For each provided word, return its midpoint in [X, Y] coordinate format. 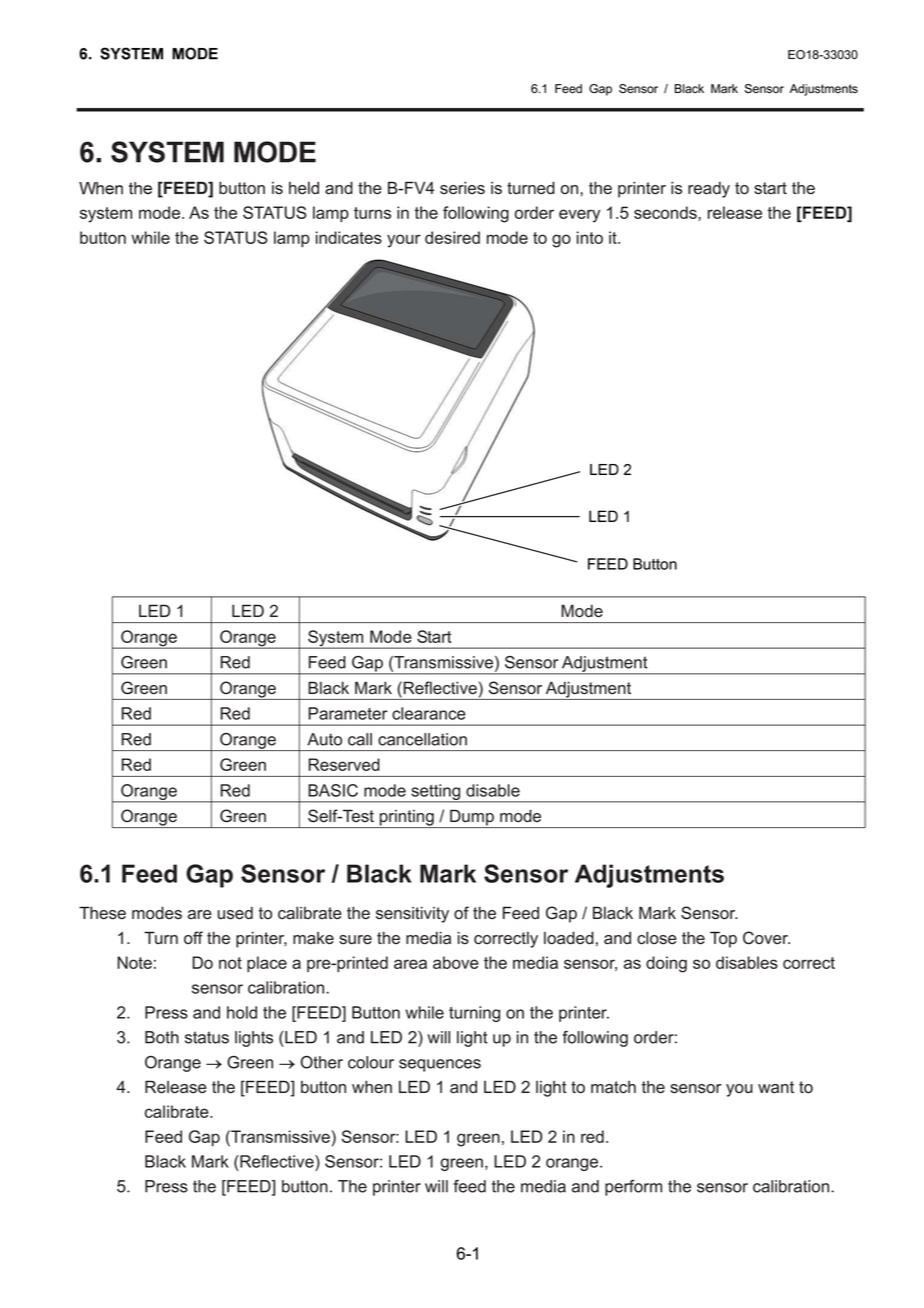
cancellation [422, 739]
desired [452, 237]
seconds [666, 212]
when [372, 1087]
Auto [324, 739]
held [304, 188]
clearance [429, 713]
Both [162, 1037]
